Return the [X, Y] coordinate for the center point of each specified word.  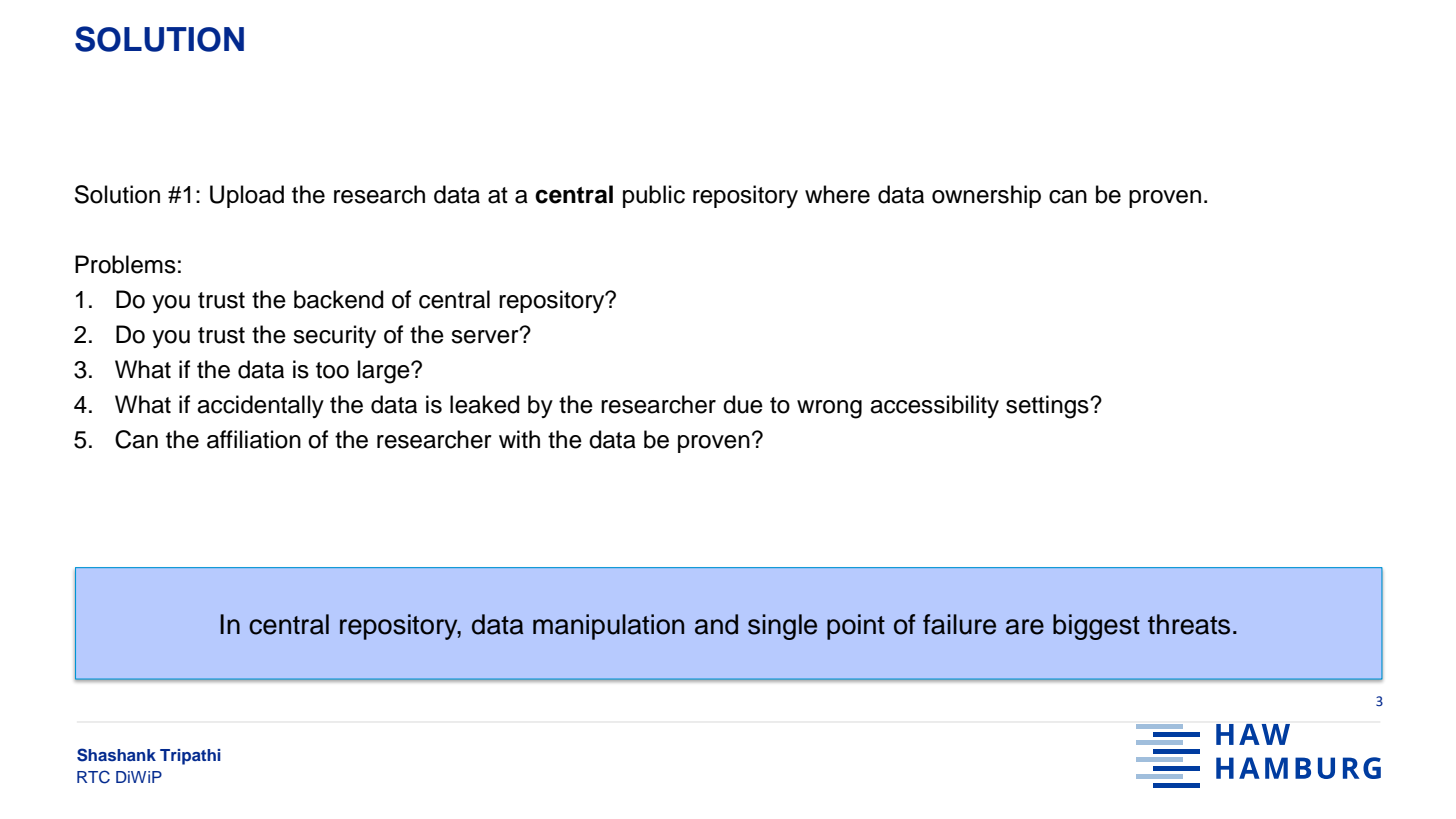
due [743, 404]
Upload [247, 196]
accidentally [260, 406]
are [1025, 627]
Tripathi [190, 757]
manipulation [608, 627]
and [716, 624]
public [654, 196]
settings [1048, 407]
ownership [986, 196]
